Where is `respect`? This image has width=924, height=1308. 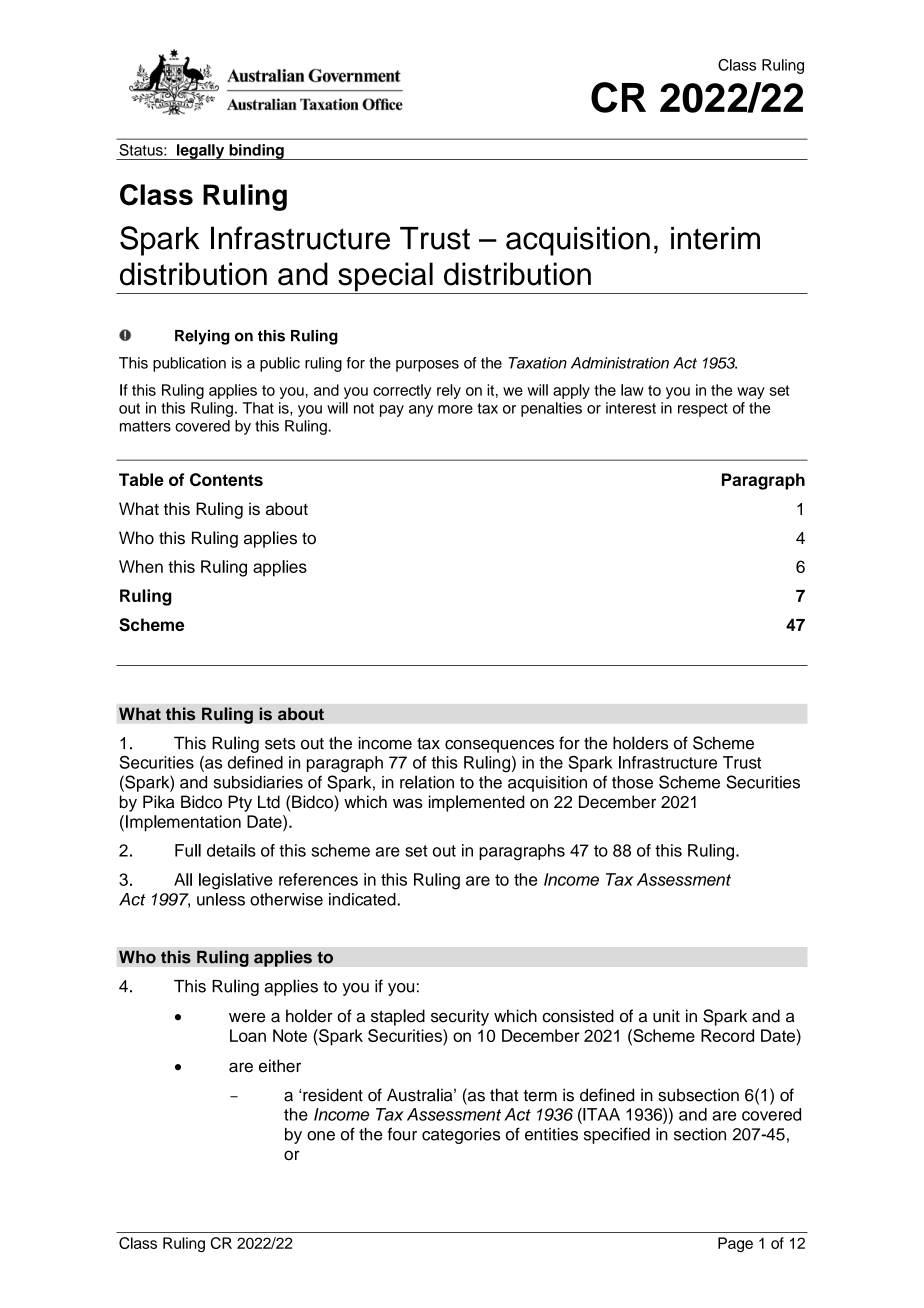 respect is located at coordinates (703, 410).
